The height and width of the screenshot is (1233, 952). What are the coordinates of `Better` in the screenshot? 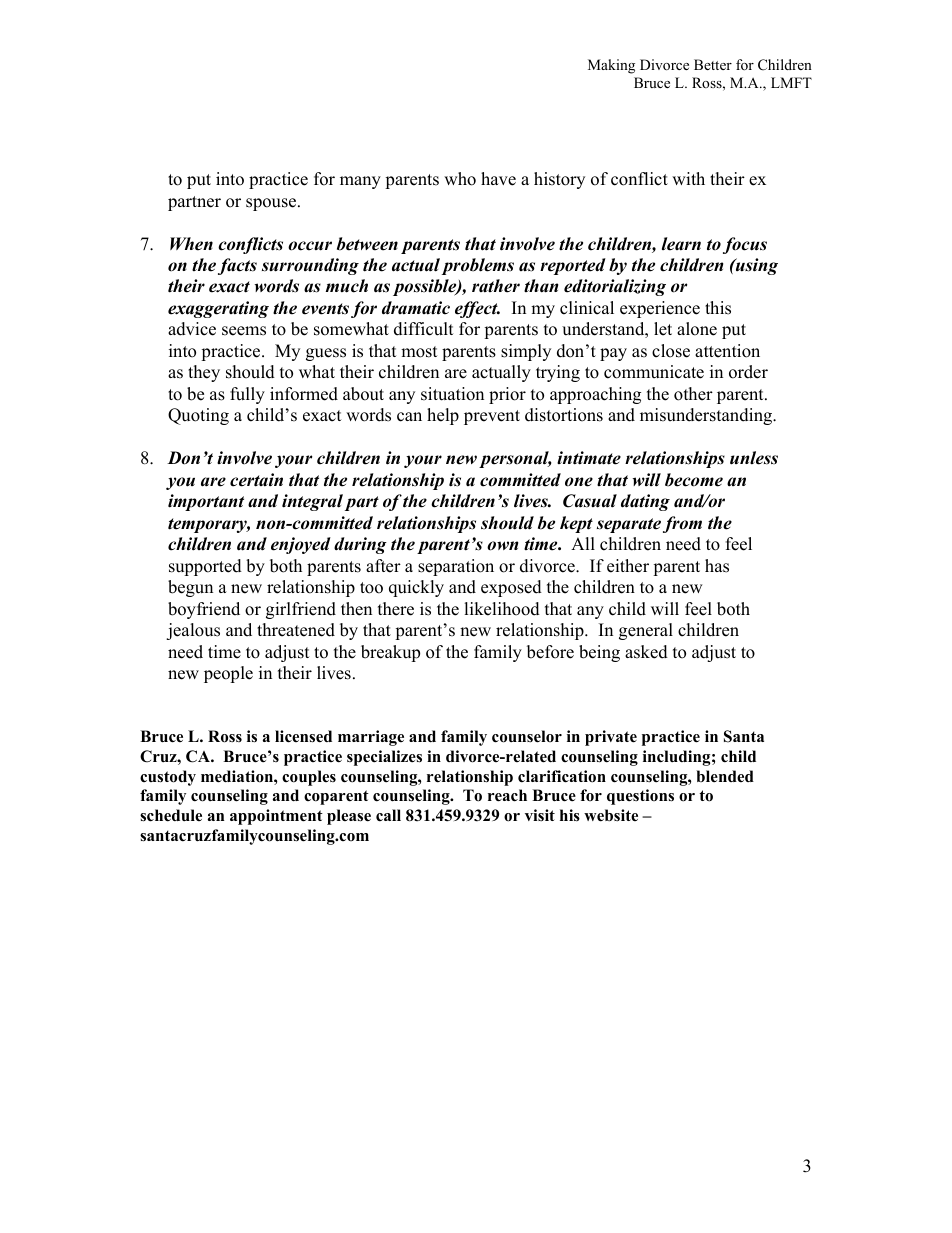 It's located at (713, 64).
